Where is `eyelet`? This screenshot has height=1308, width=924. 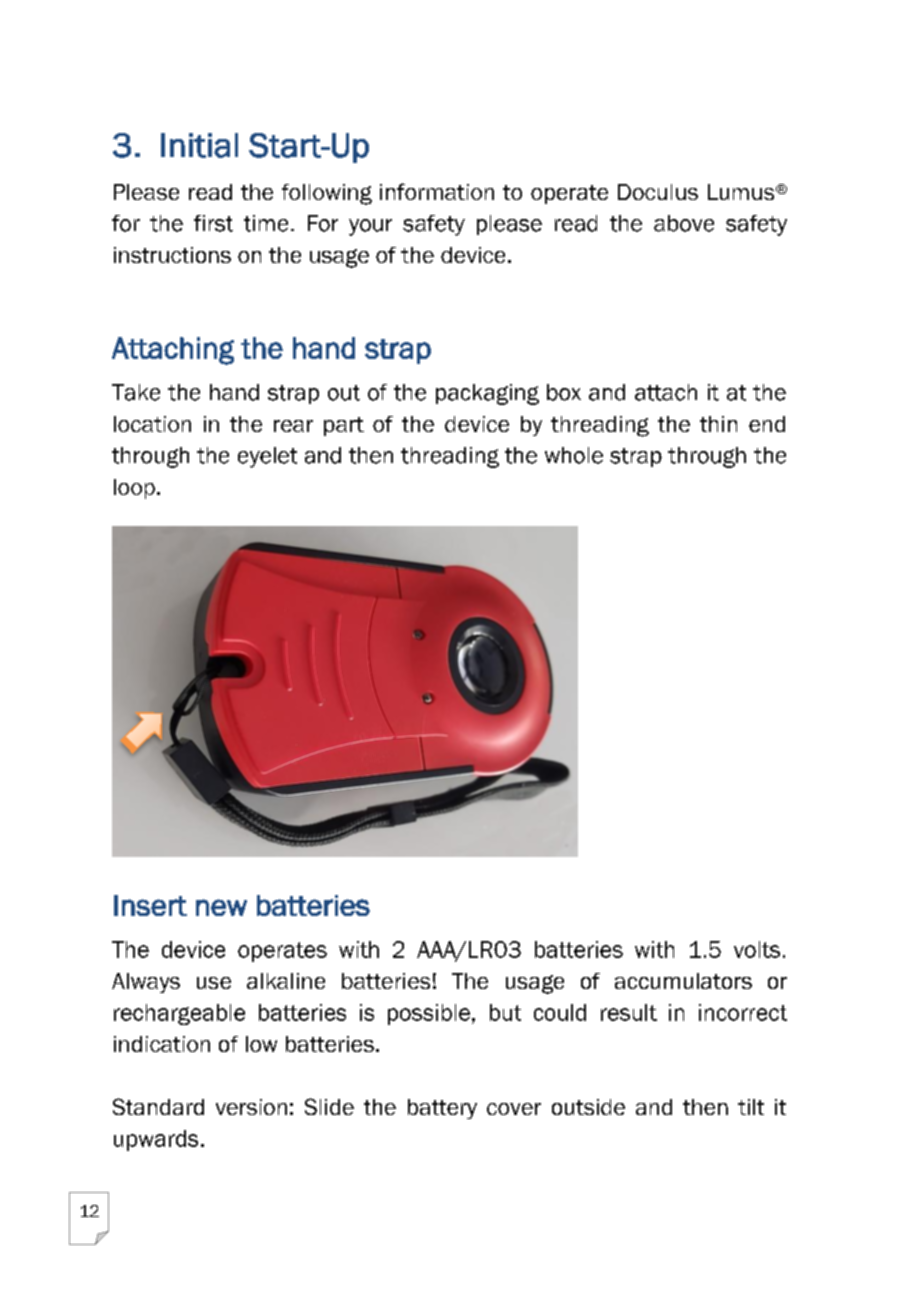
eyelet is located at coordinates (267, 457).
